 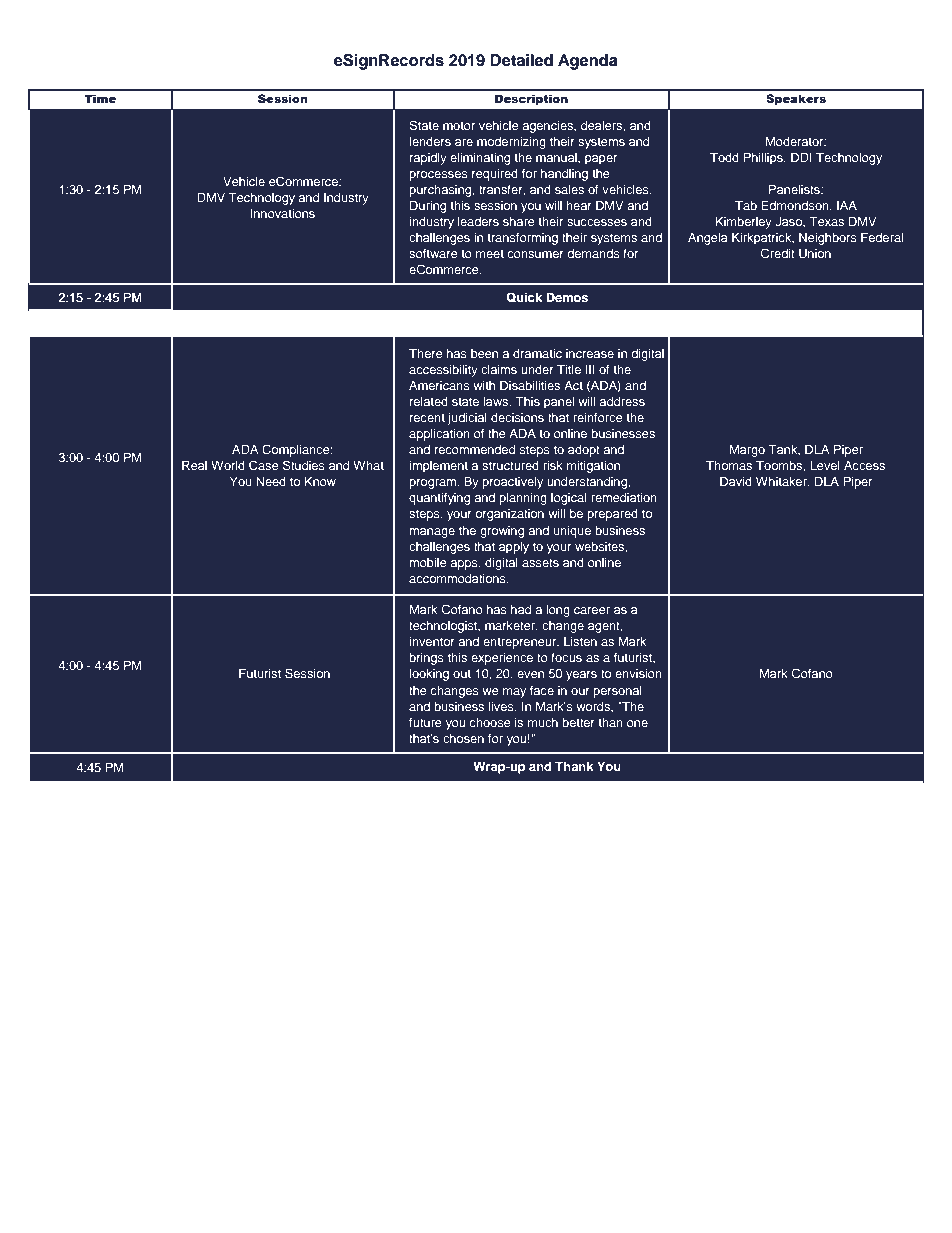 What do you see at coordinates (100, 98) in the screenshot?
I see `Time` at bounding box center [100, 98].
